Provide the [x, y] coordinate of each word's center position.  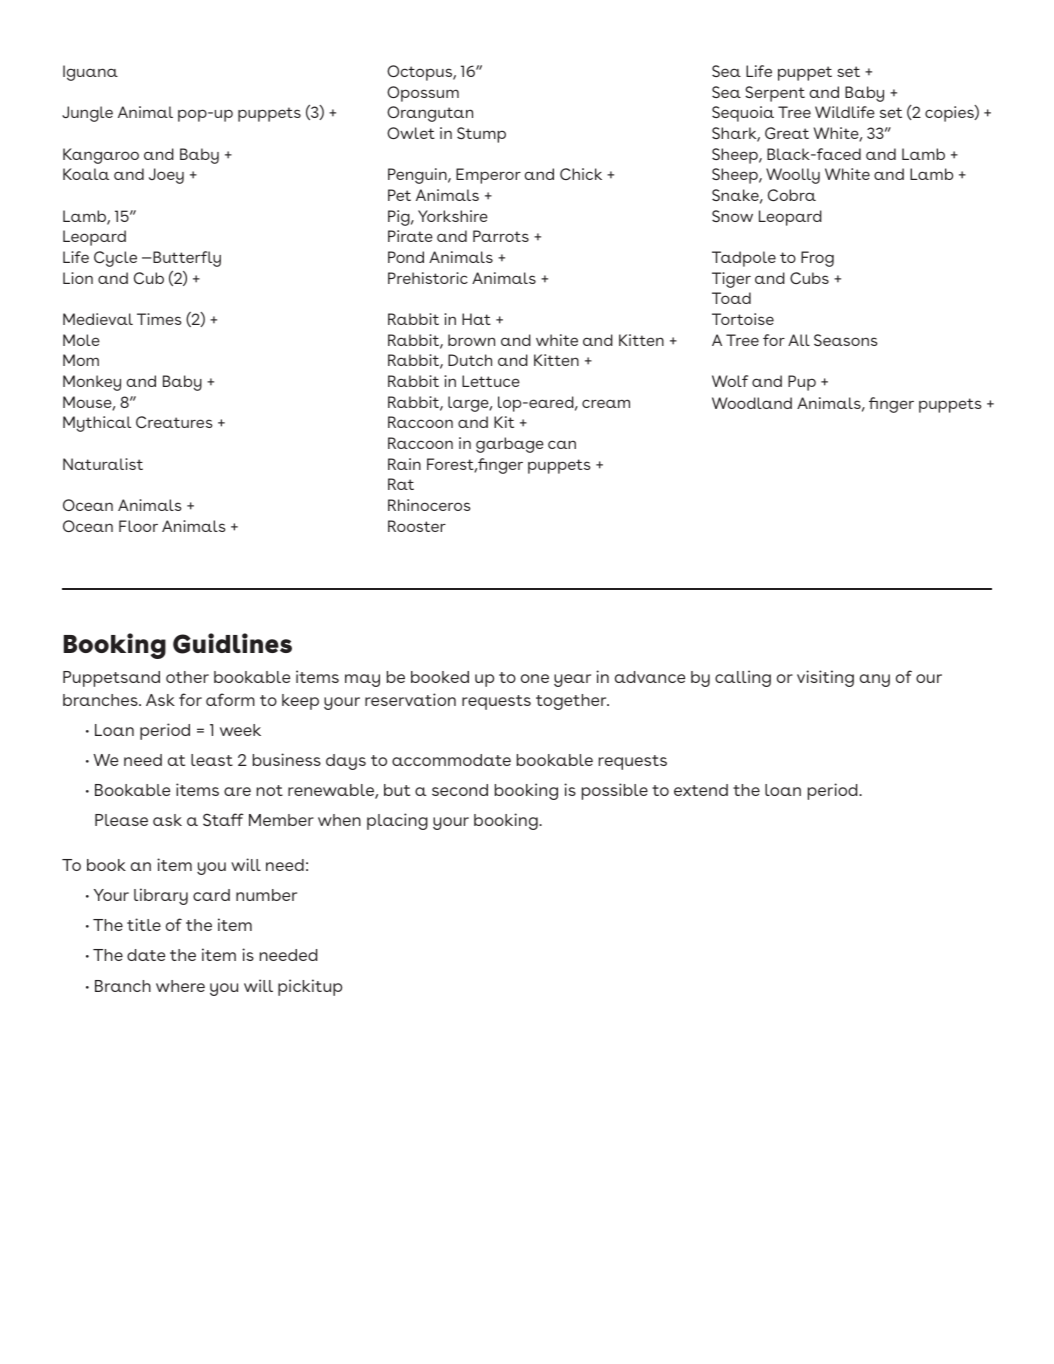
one [535, 678]
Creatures [174, 422]
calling [743, 678]
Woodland [752, 403]
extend [701, 790]
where [180, 986]
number [266, 895]
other [187, 677]
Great [787, 133]
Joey [166, 176]
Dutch [470, 360]
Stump [481, 135]
